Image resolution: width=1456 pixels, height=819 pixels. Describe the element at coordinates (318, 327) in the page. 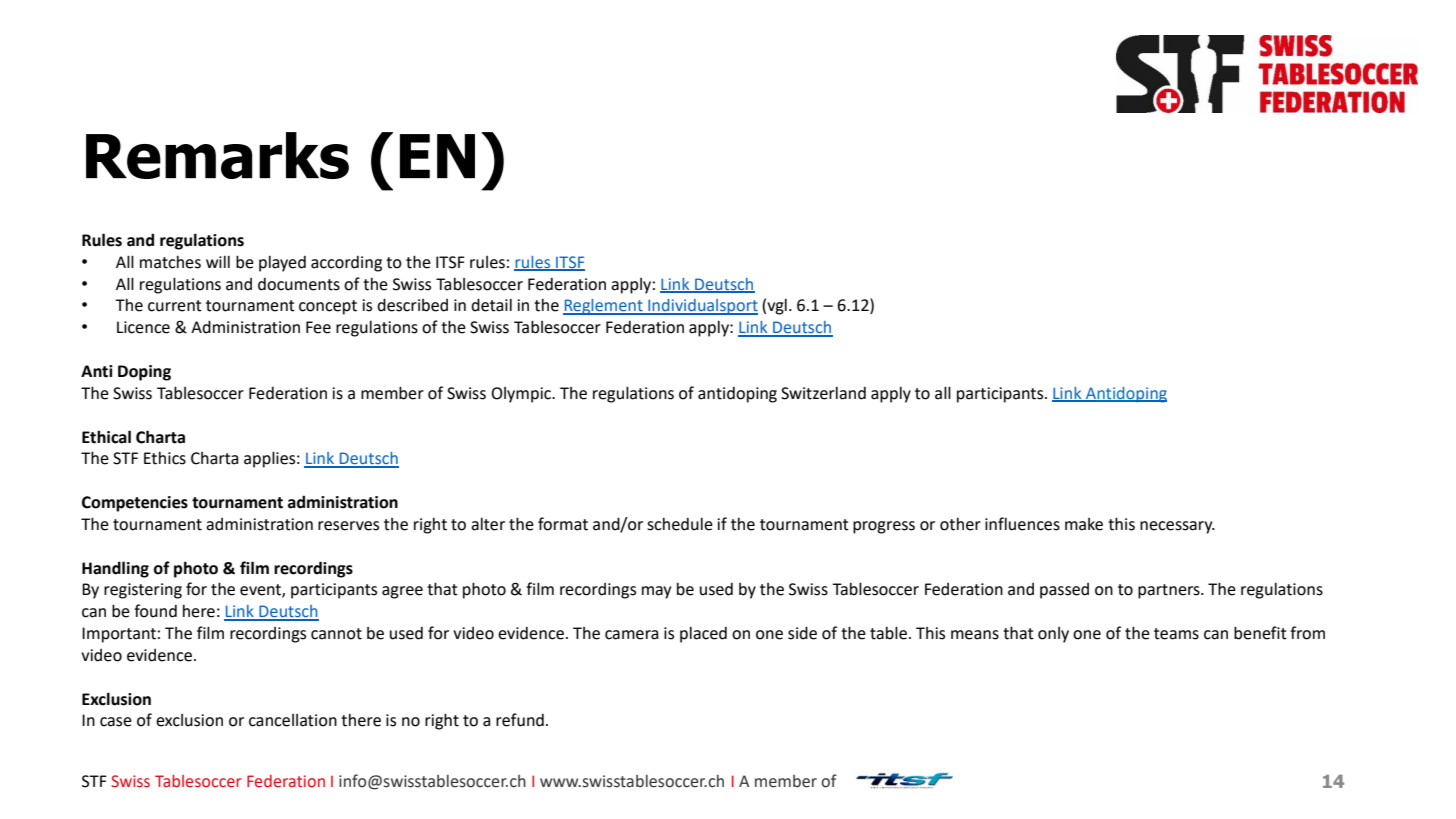

I see `Fee` at that location.
